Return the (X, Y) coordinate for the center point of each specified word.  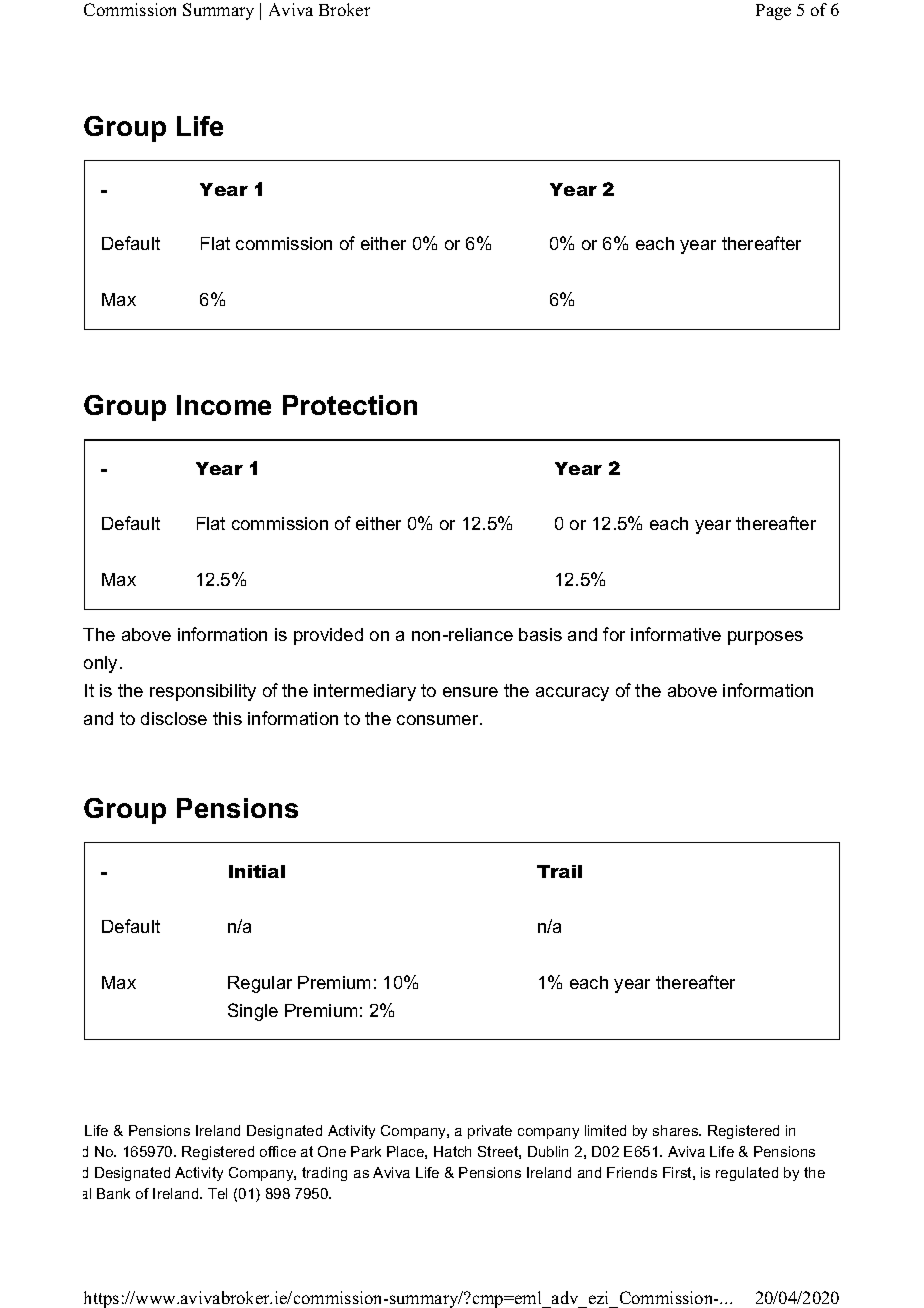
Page (773, 12)
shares (677, 1130)
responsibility (203, 692)
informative (676, 634)
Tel (217, 1193)
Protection (350, 405)
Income (224, 405)
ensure (470, 692)
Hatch (452, 1151)
